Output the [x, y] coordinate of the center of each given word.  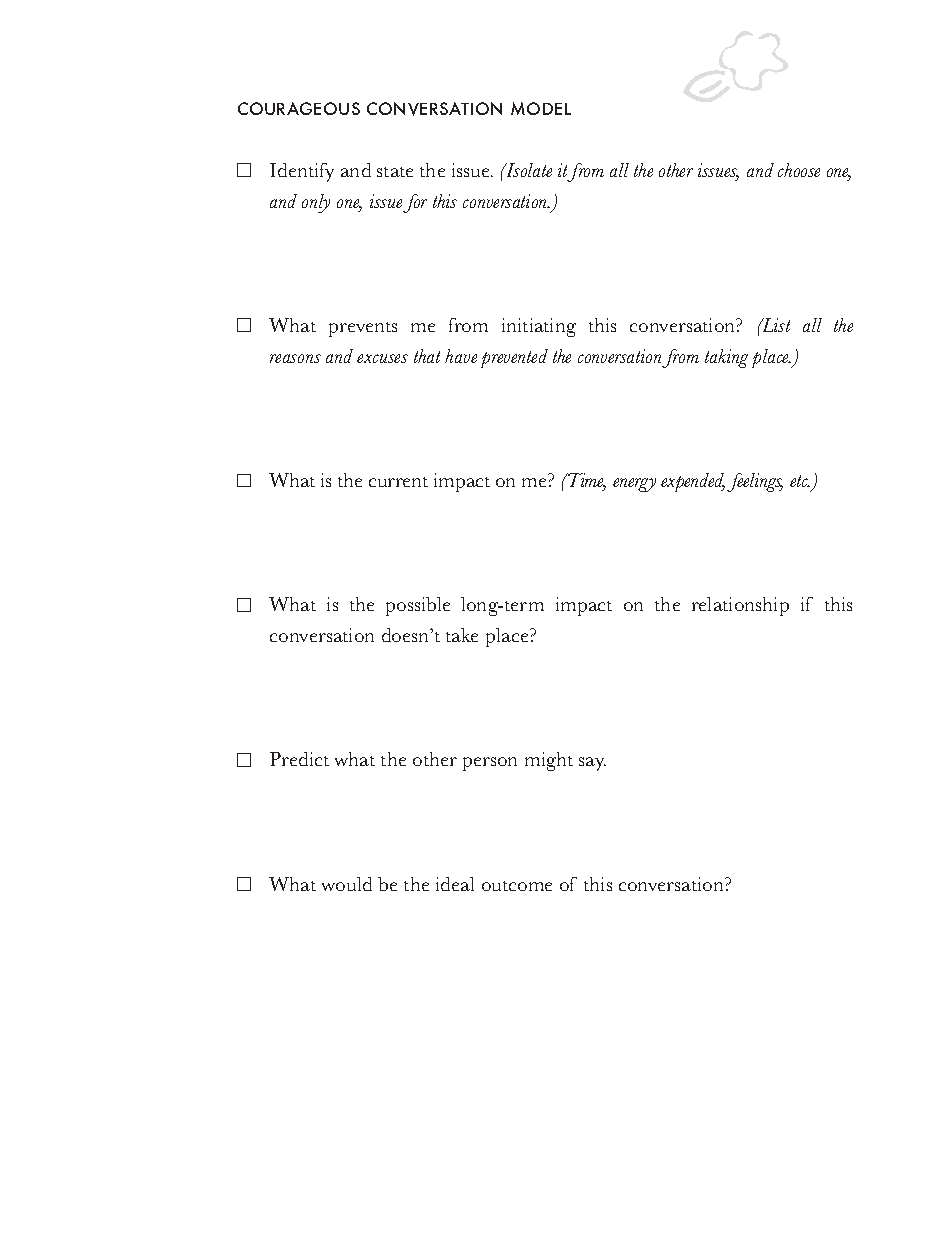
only [316, 203]
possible [418, 606]
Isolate [527, 170]
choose [799, 170]
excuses [382, 358]
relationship [740, 606]
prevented [514, 358]
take [462, 635]
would [347, 884]
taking [726, 358]
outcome [517, 886]
